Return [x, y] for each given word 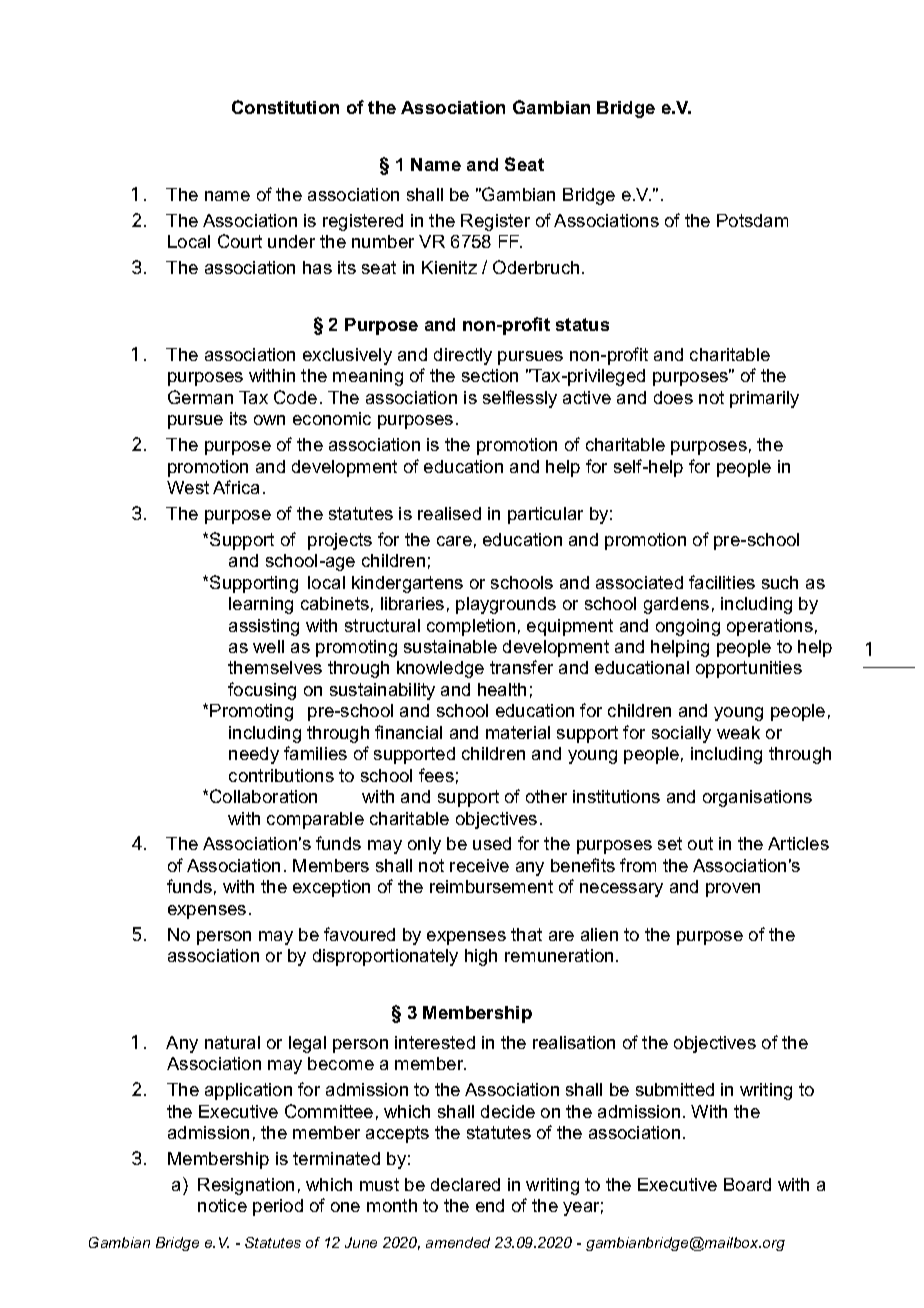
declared [465, 1184]
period [278, 1207]
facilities [722, 582]
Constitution [285, 107]
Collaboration [263, 796]
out [700, 843]
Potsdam [752, 220]
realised [449, 513]
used [492, 843]
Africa [236, 487]
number [383, 241]
